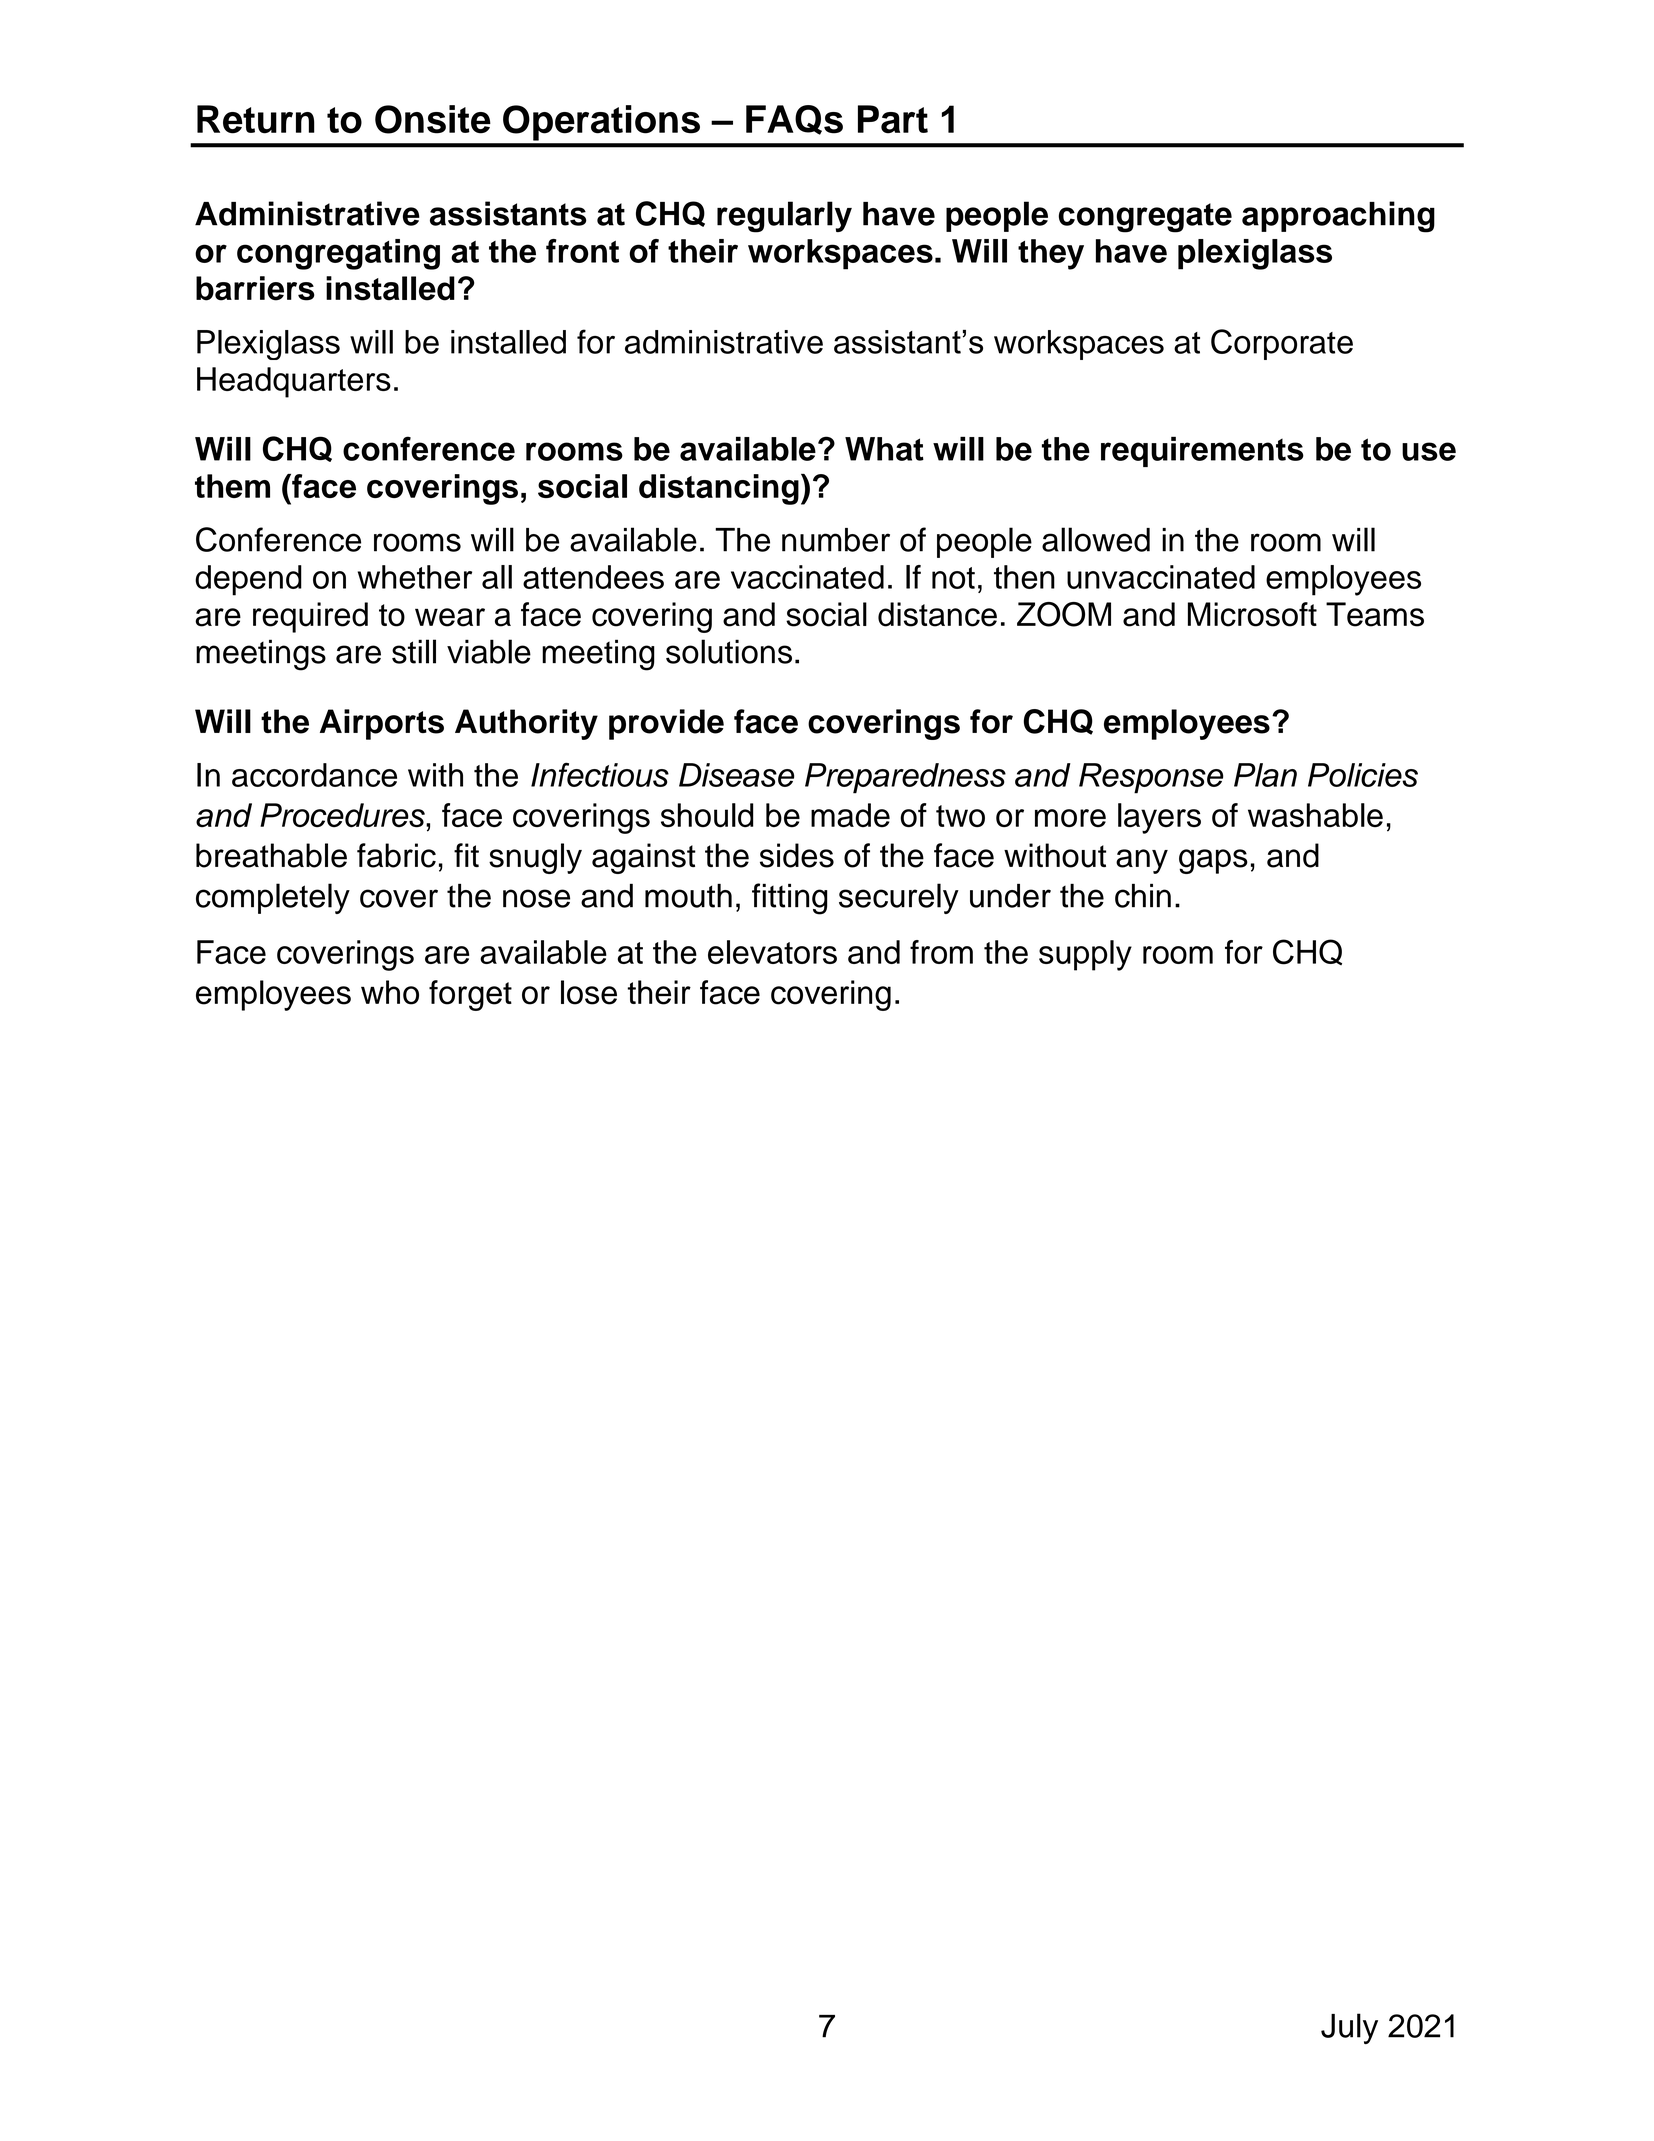 This page has width=1654, height=2141. What do you see at coordinates (784, 217) in the page?
I see `regularly` at bounding box center [784, 217].
